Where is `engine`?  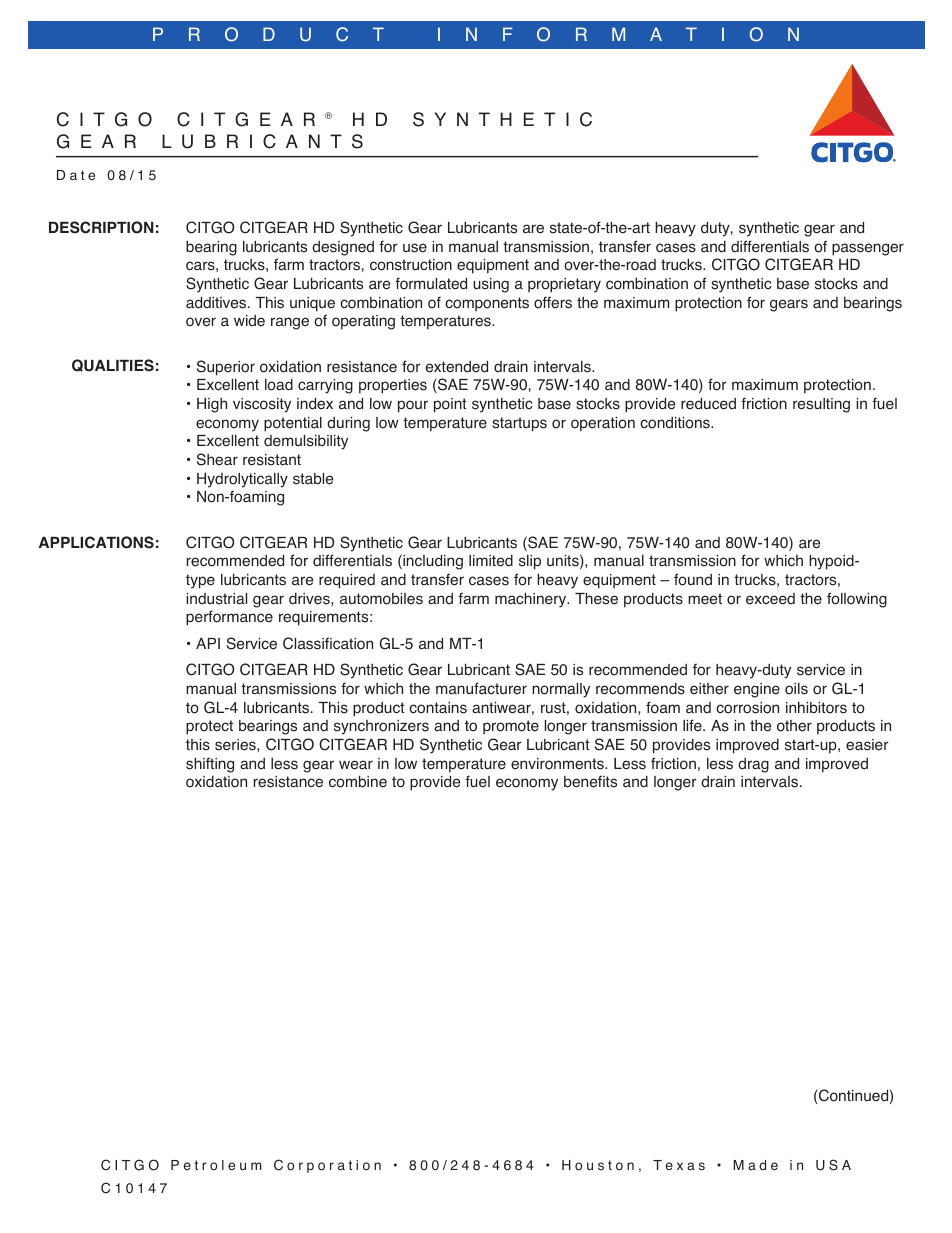 engine is located at coordinates (757, 690).
